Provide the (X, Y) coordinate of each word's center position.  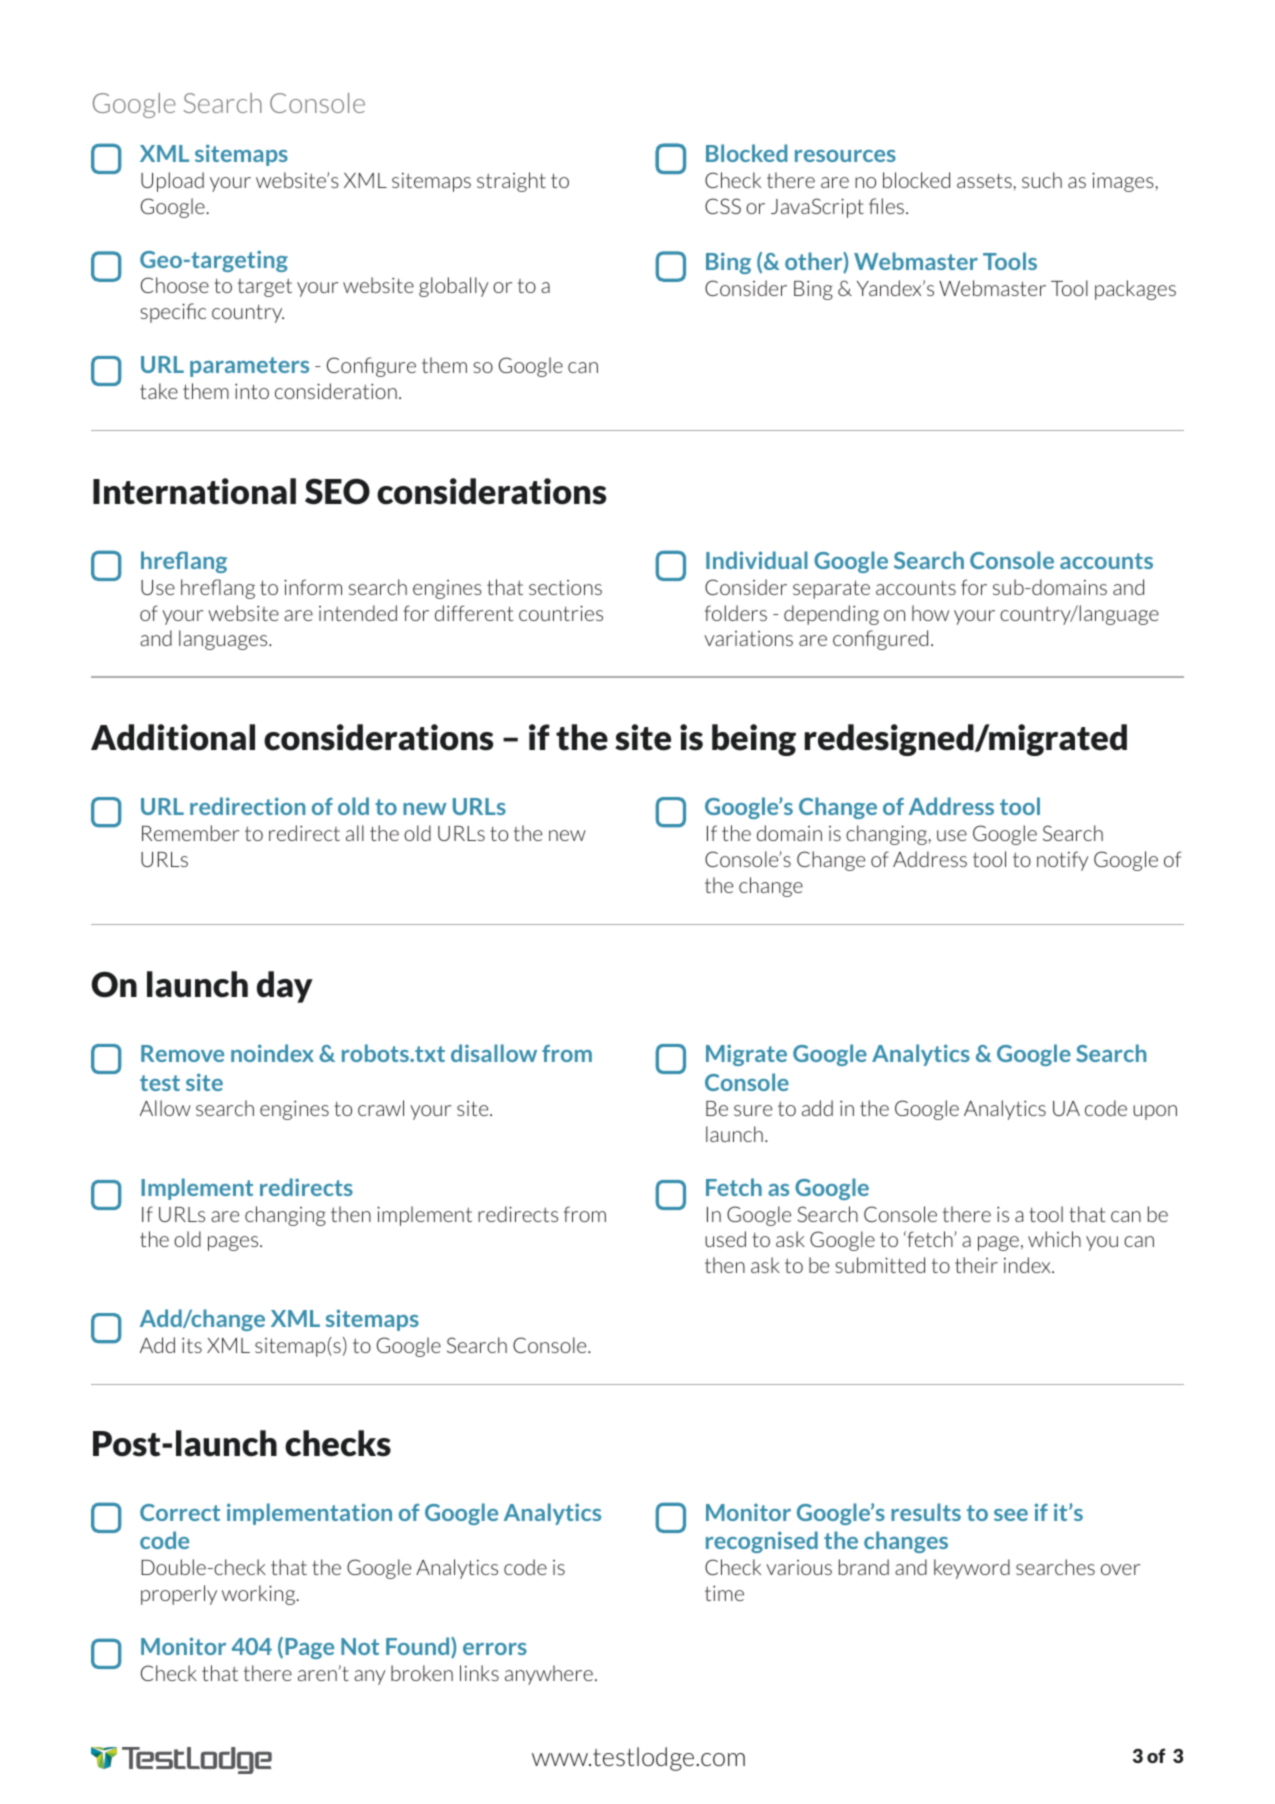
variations (748, 638)
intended (358, 613)
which (1054, 1239)
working (260, 1595)
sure (753, 1110)
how (930, 613)
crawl (381, 1108)
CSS (723, 206)
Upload (172, 182)
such (1042, 180)
